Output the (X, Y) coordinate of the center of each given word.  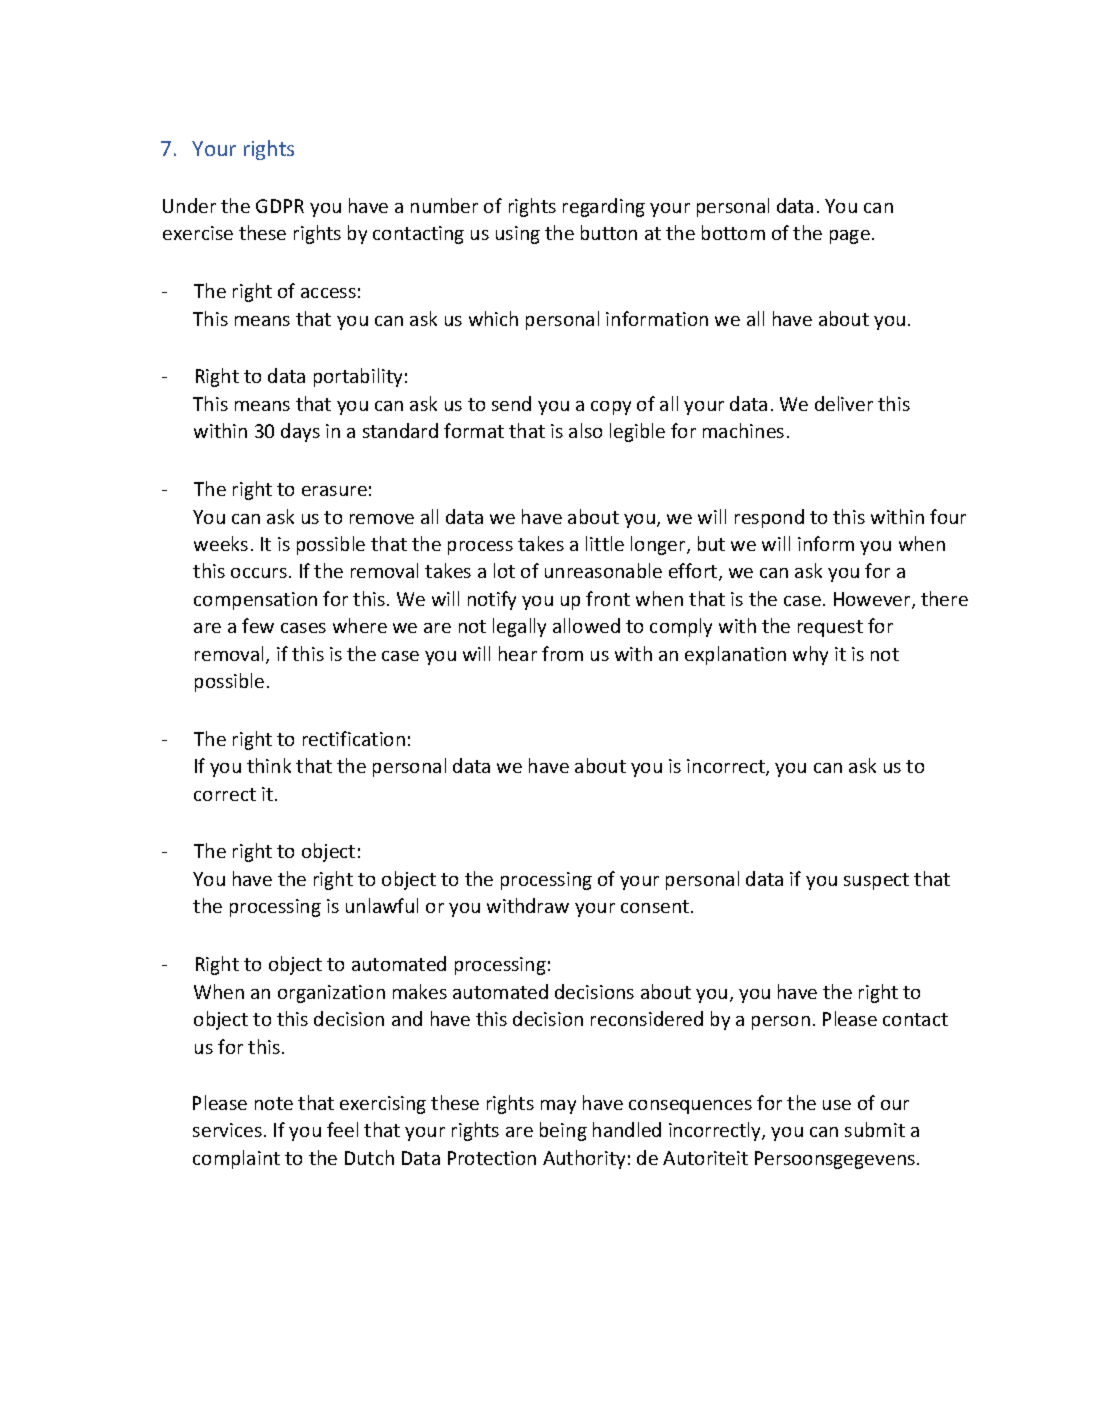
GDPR (280, 206)
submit (875, 1129)
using (518, 235)
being (563, 1131)
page (850, 237)
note (274, 1103)
